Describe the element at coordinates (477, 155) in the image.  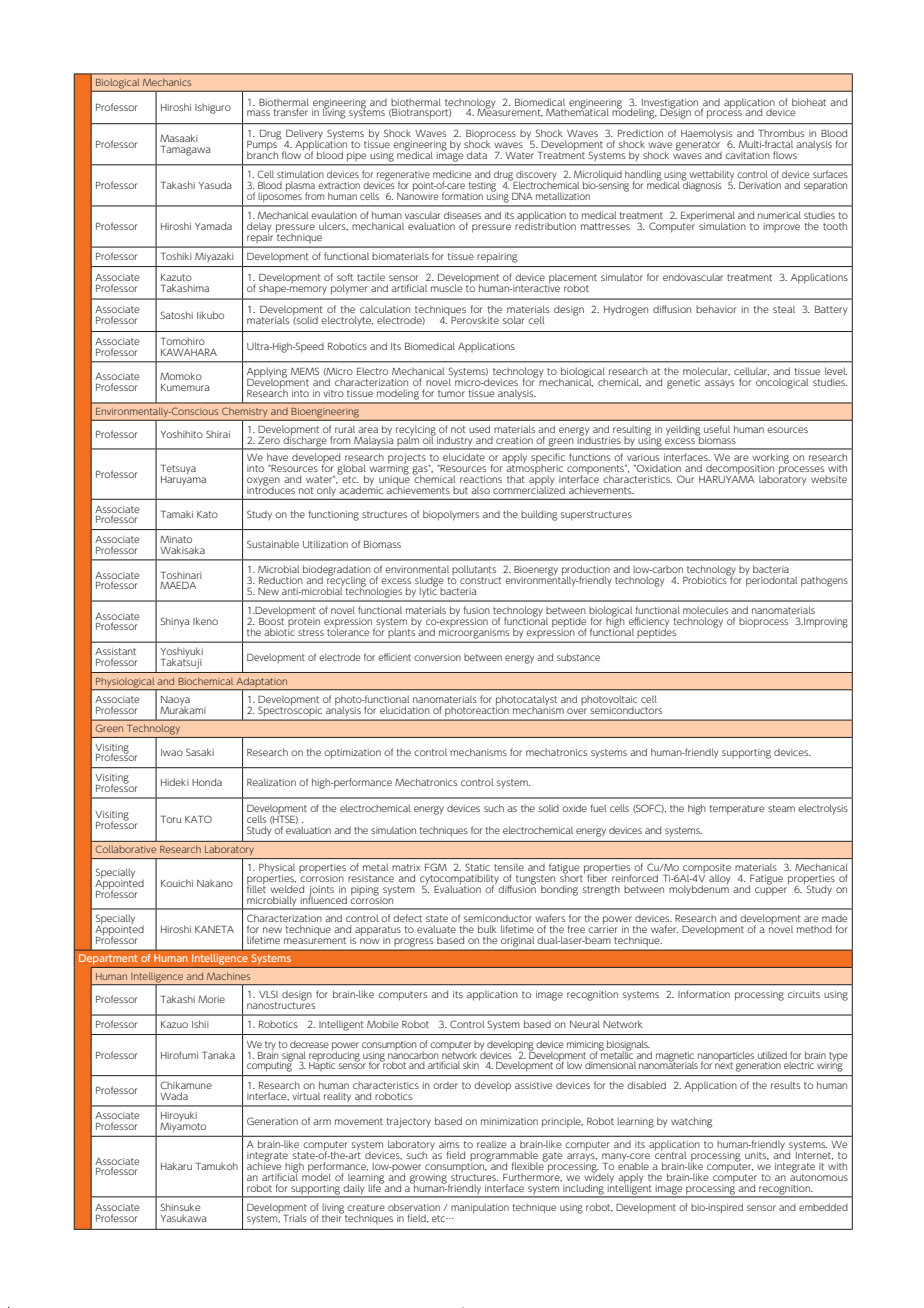
I see `data` at that location.
